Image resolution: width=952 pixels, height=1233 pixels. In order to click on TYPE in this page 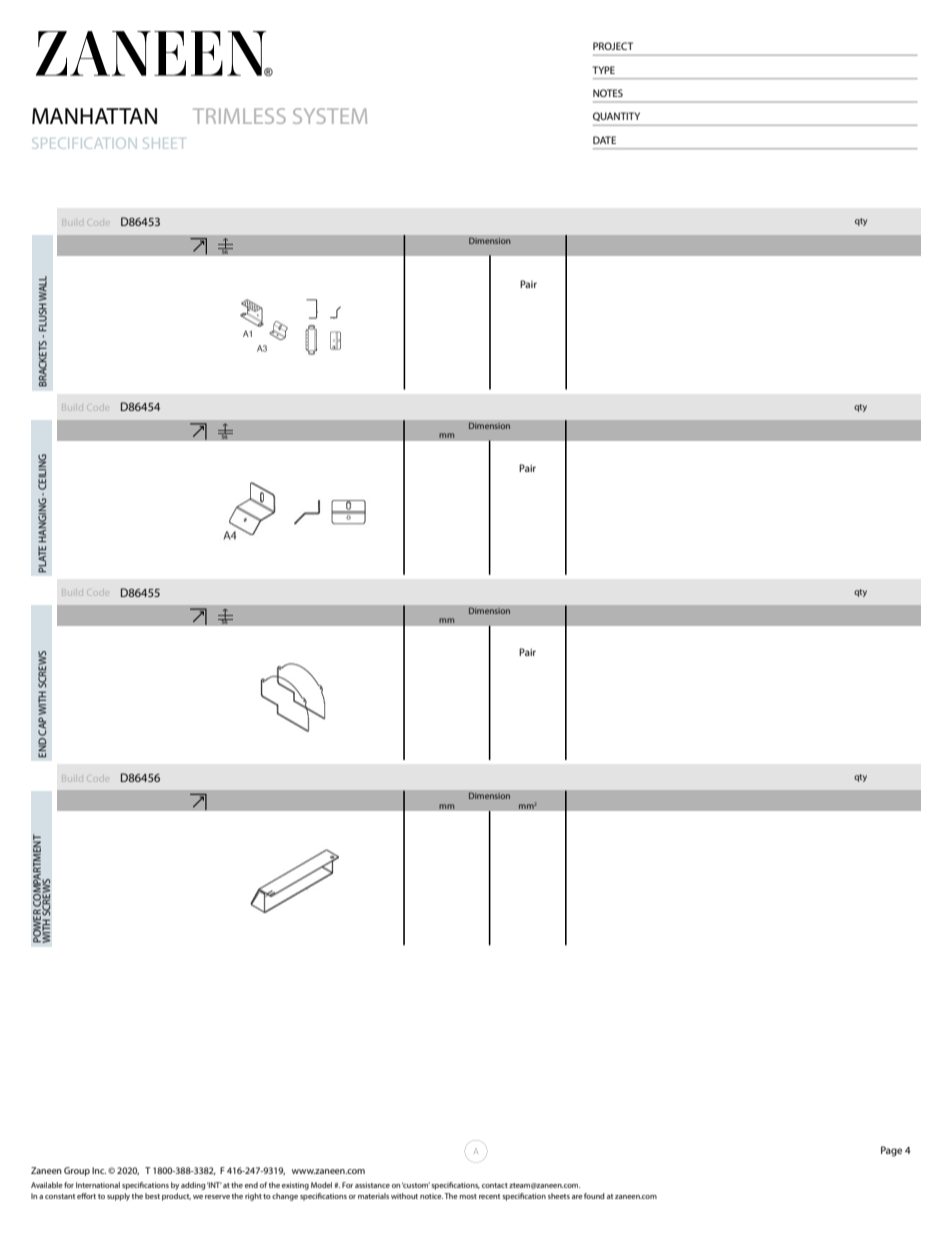, I will do `click(604, 70)`.
